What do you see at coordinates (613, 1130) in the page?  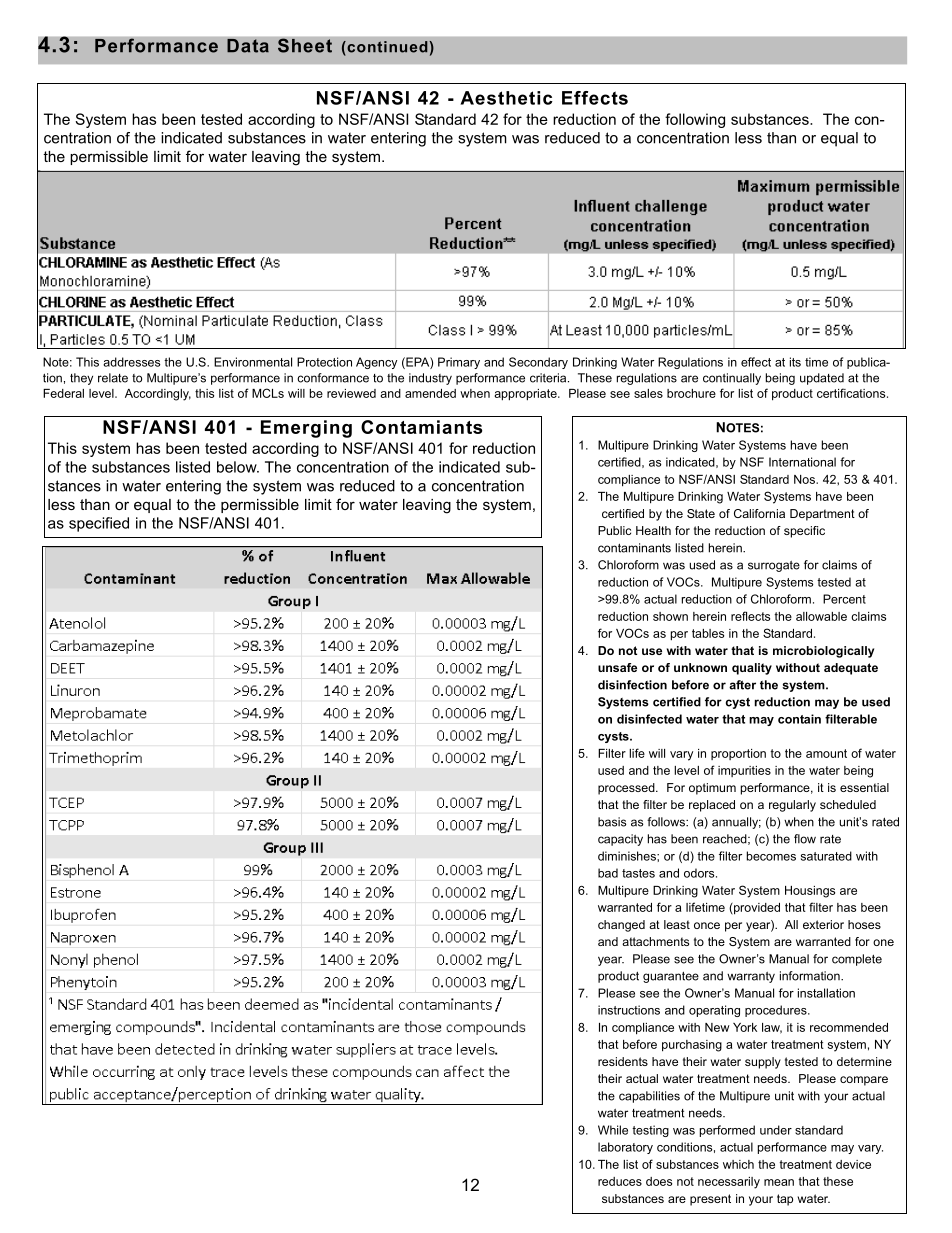 I see `While` at bounding box center [613, 1130].
